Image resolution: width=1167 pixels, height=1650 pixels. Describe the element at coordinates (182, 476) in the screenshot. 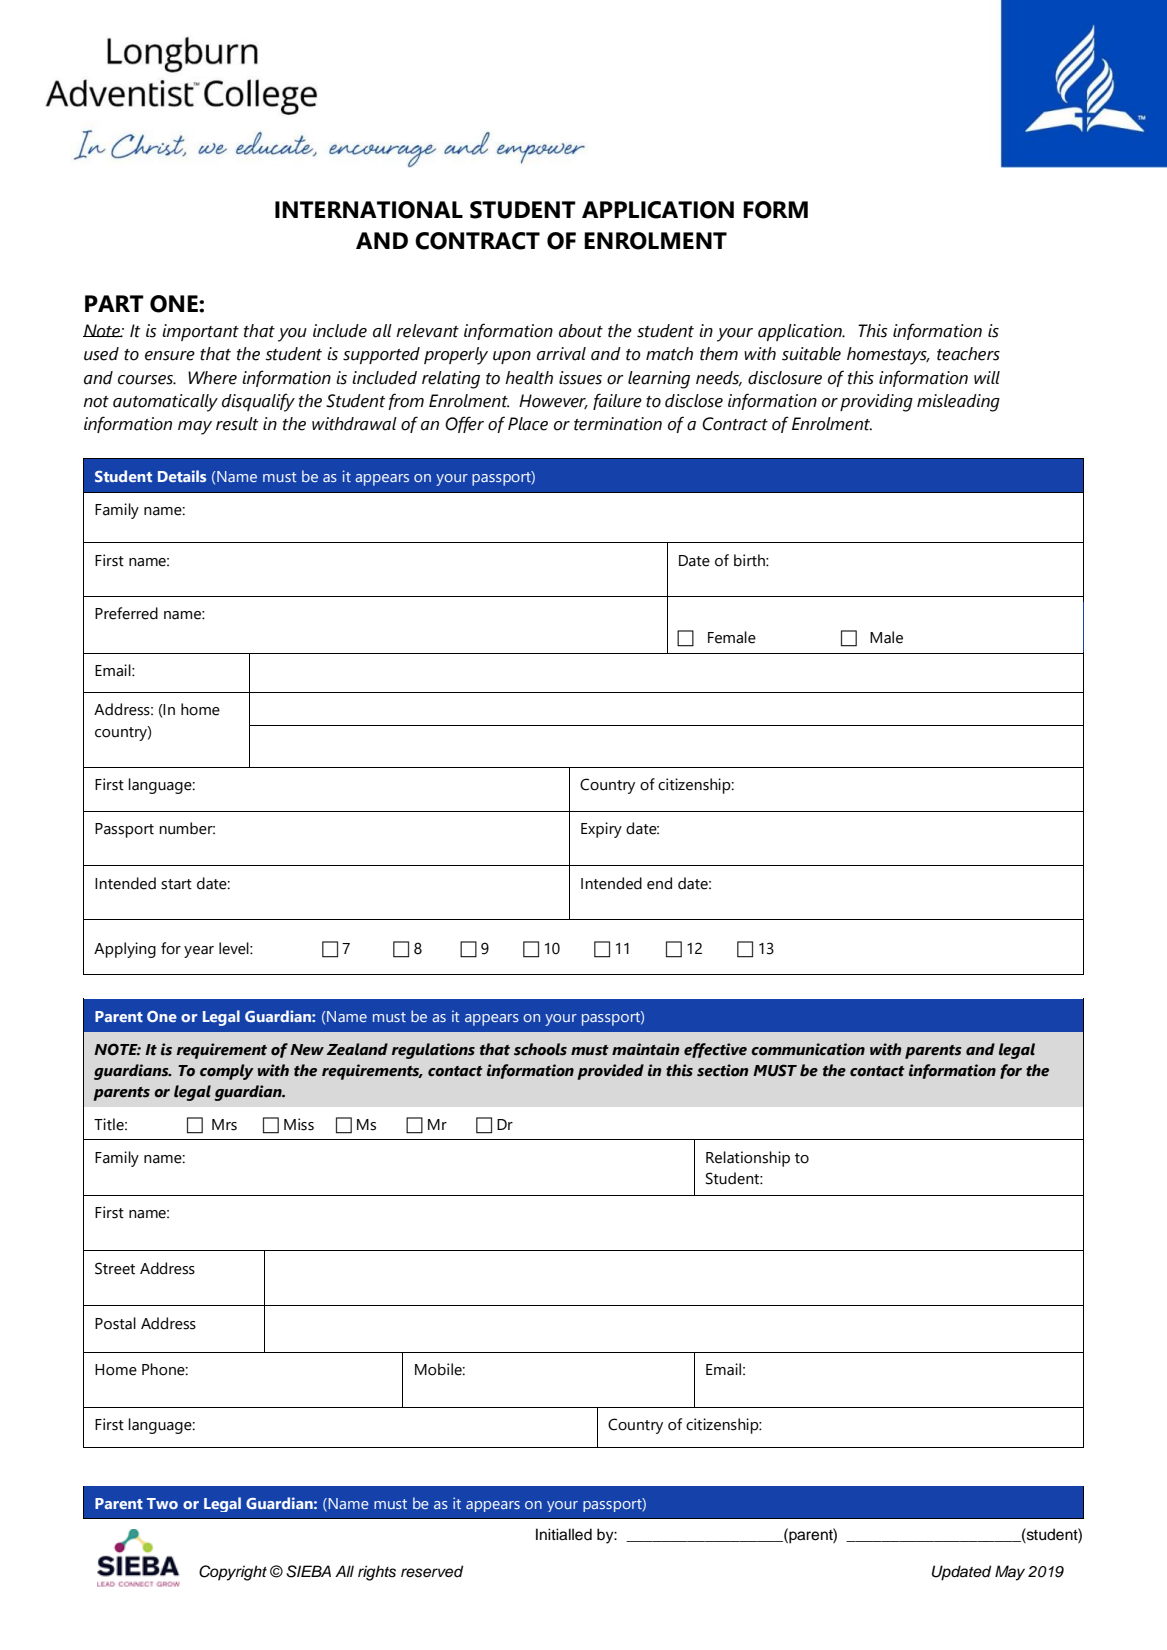

I see `Details` at that location.
